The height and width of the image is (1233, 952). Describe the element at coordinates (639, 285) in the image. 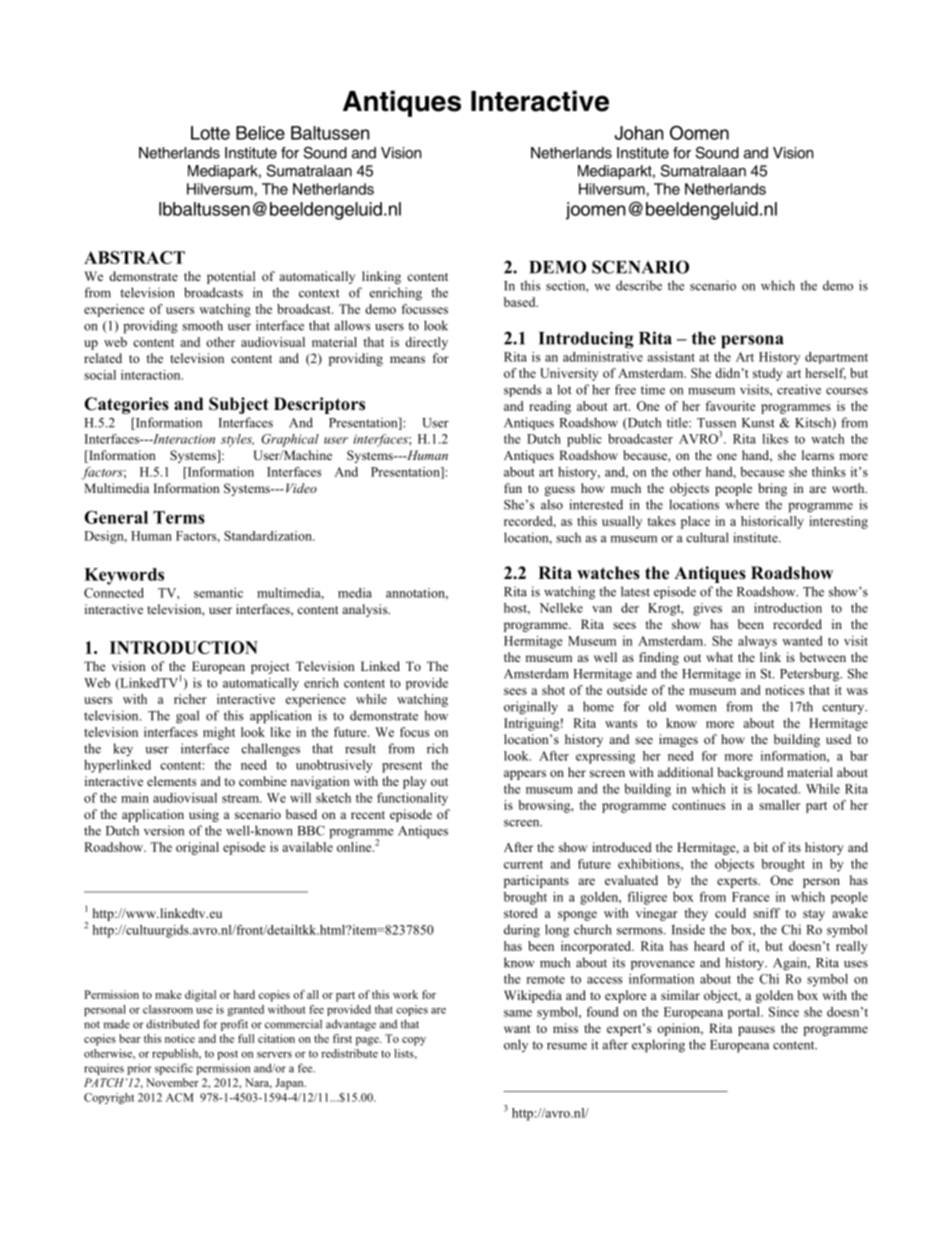

I see `describe` at that location.
